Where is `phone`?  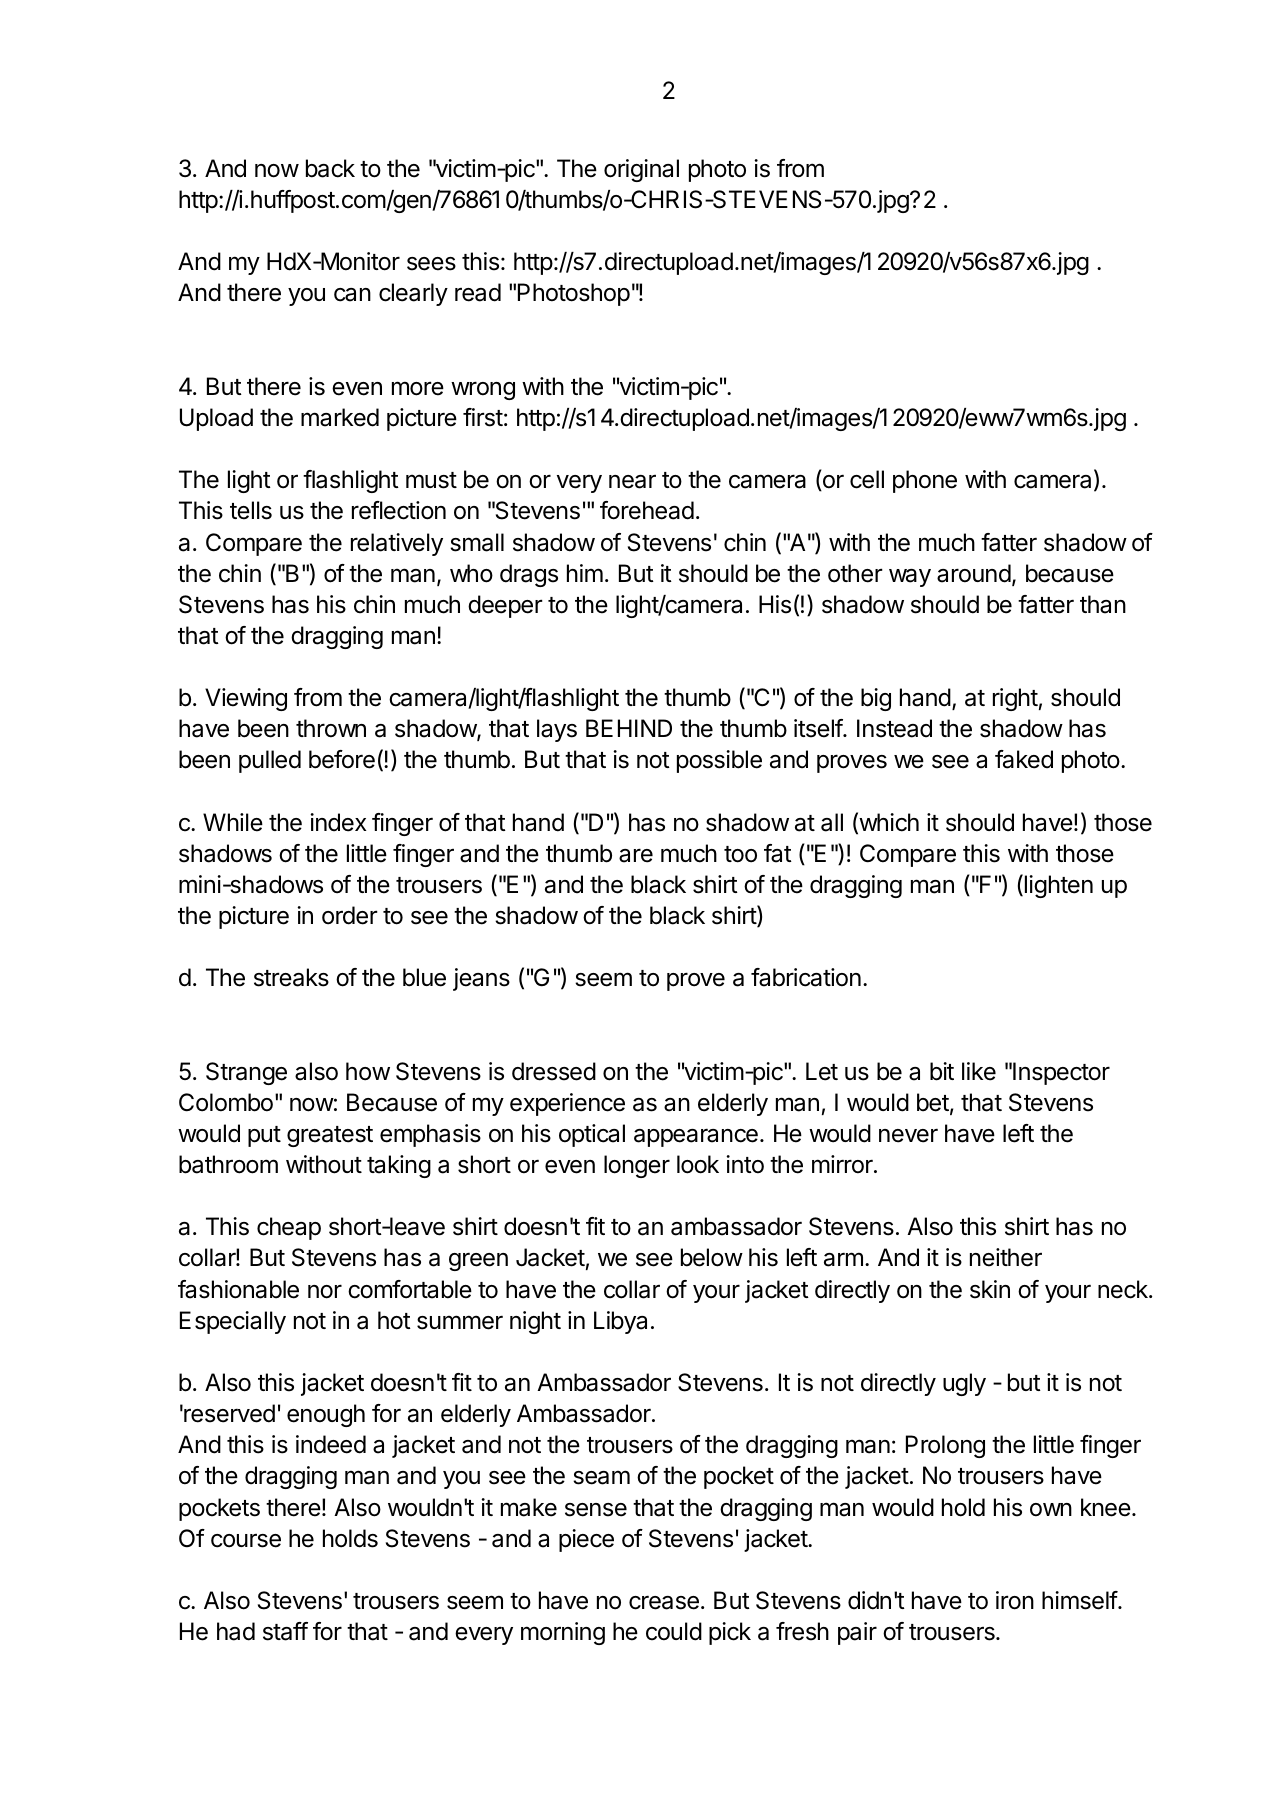 phone is located at coordinates (925, 481).
